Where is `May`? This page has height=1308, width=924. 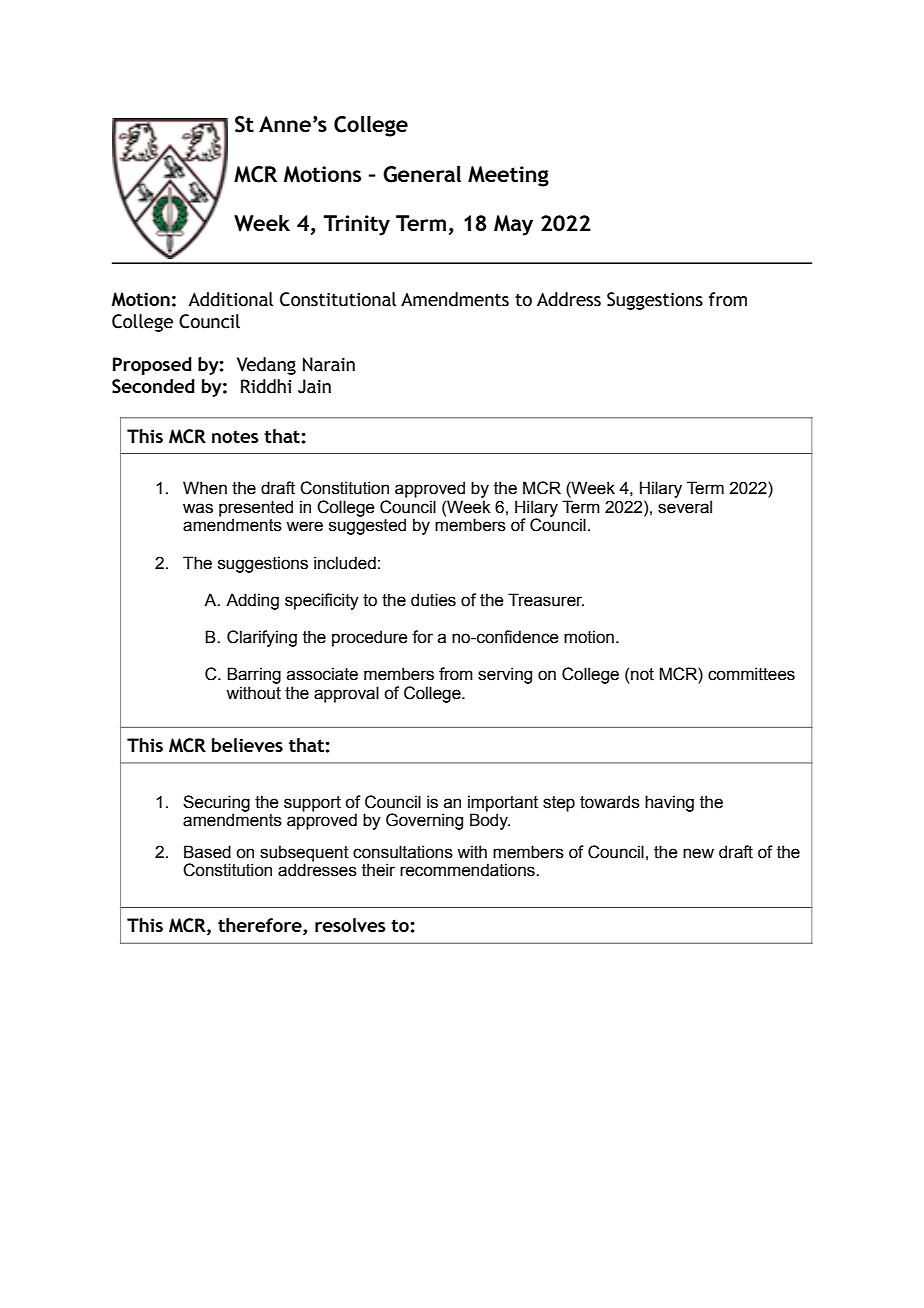 May is located at coordinates (513, 225).
